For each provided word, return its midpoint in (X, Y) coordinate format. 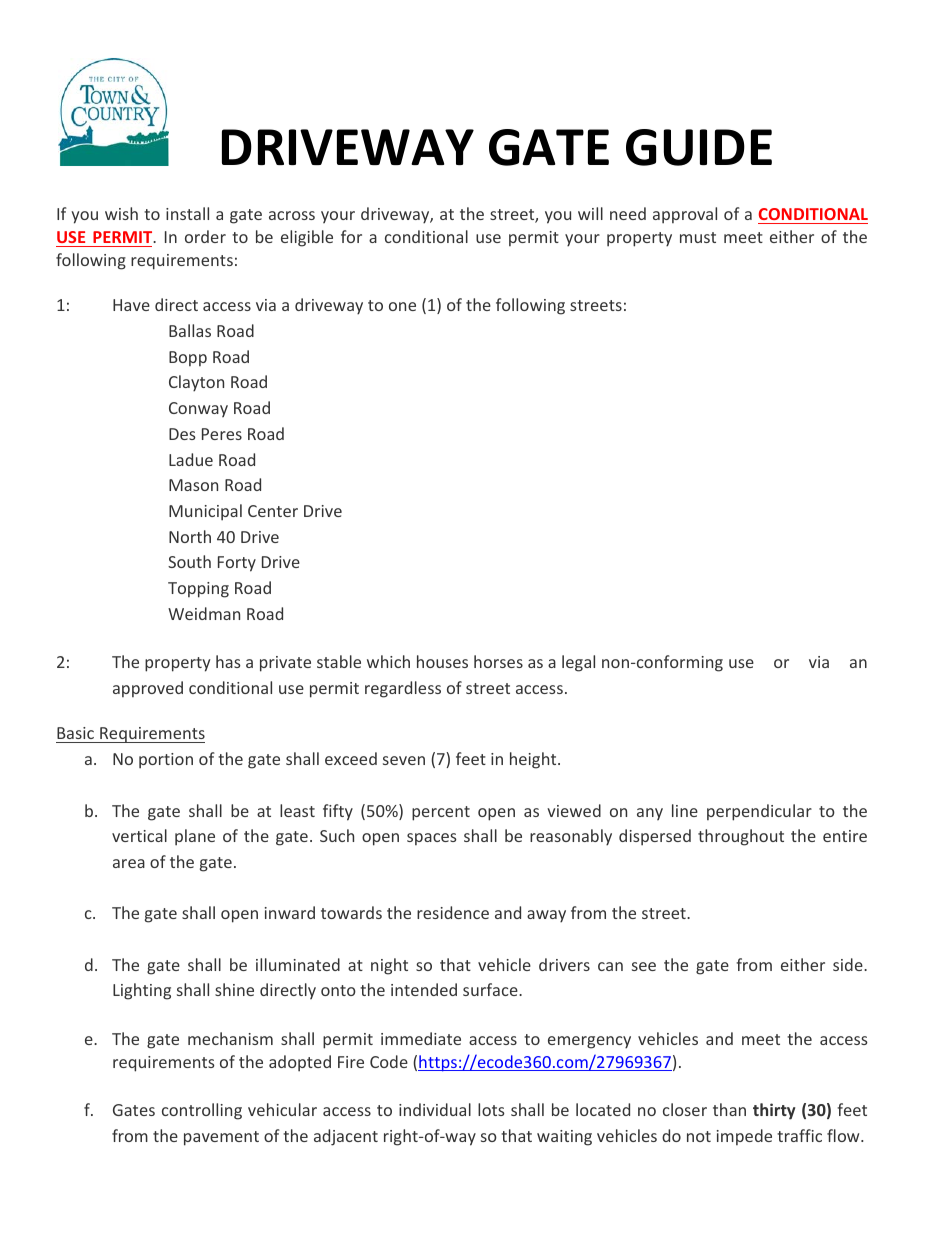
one (402, 306)
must (698, 237)
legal (578, 663)
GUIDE (699, 147)
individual (435, 1109)
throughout (741, 837)
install (187, 213)
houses (442, 661)
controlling (202, 1111)
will (590, 213)
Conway (198, 410)
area (129, 863)
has (228, 661)
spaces (432, 839)
